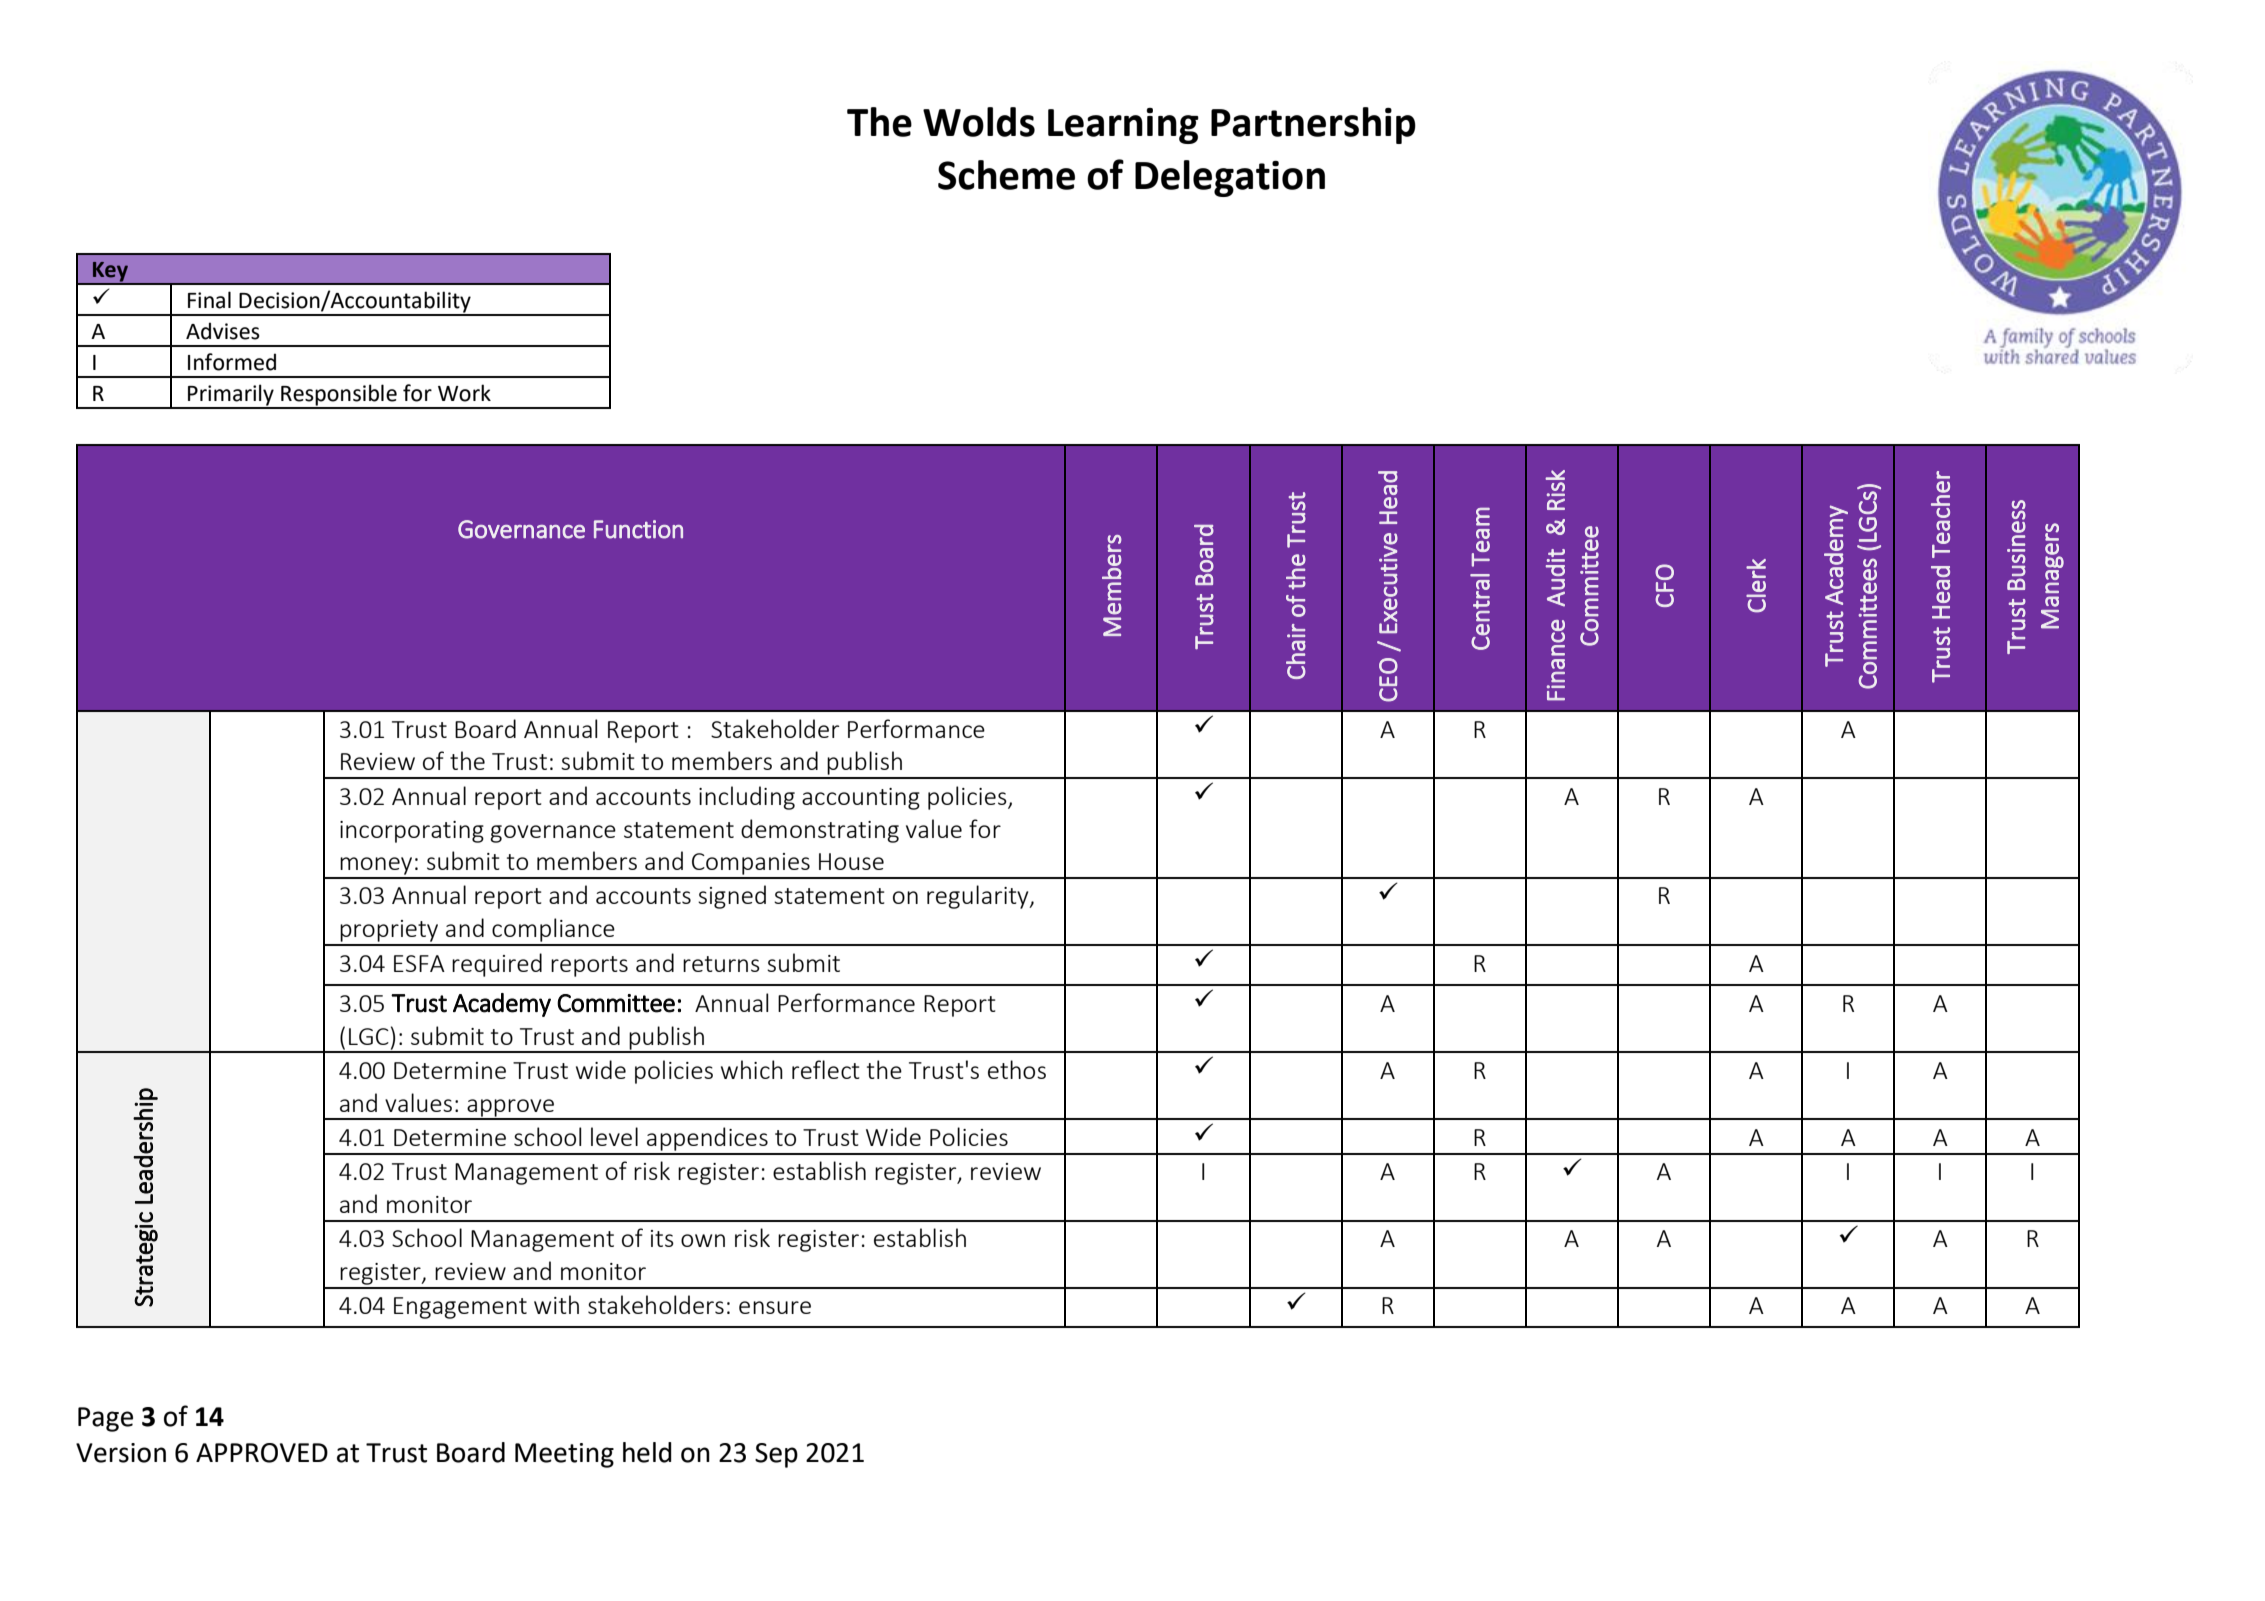 The height and width of the document is (1601, 2265). What do you see at coordinates (732, 897) in the document?
I see `signed` at bounding box center [732, 897].
